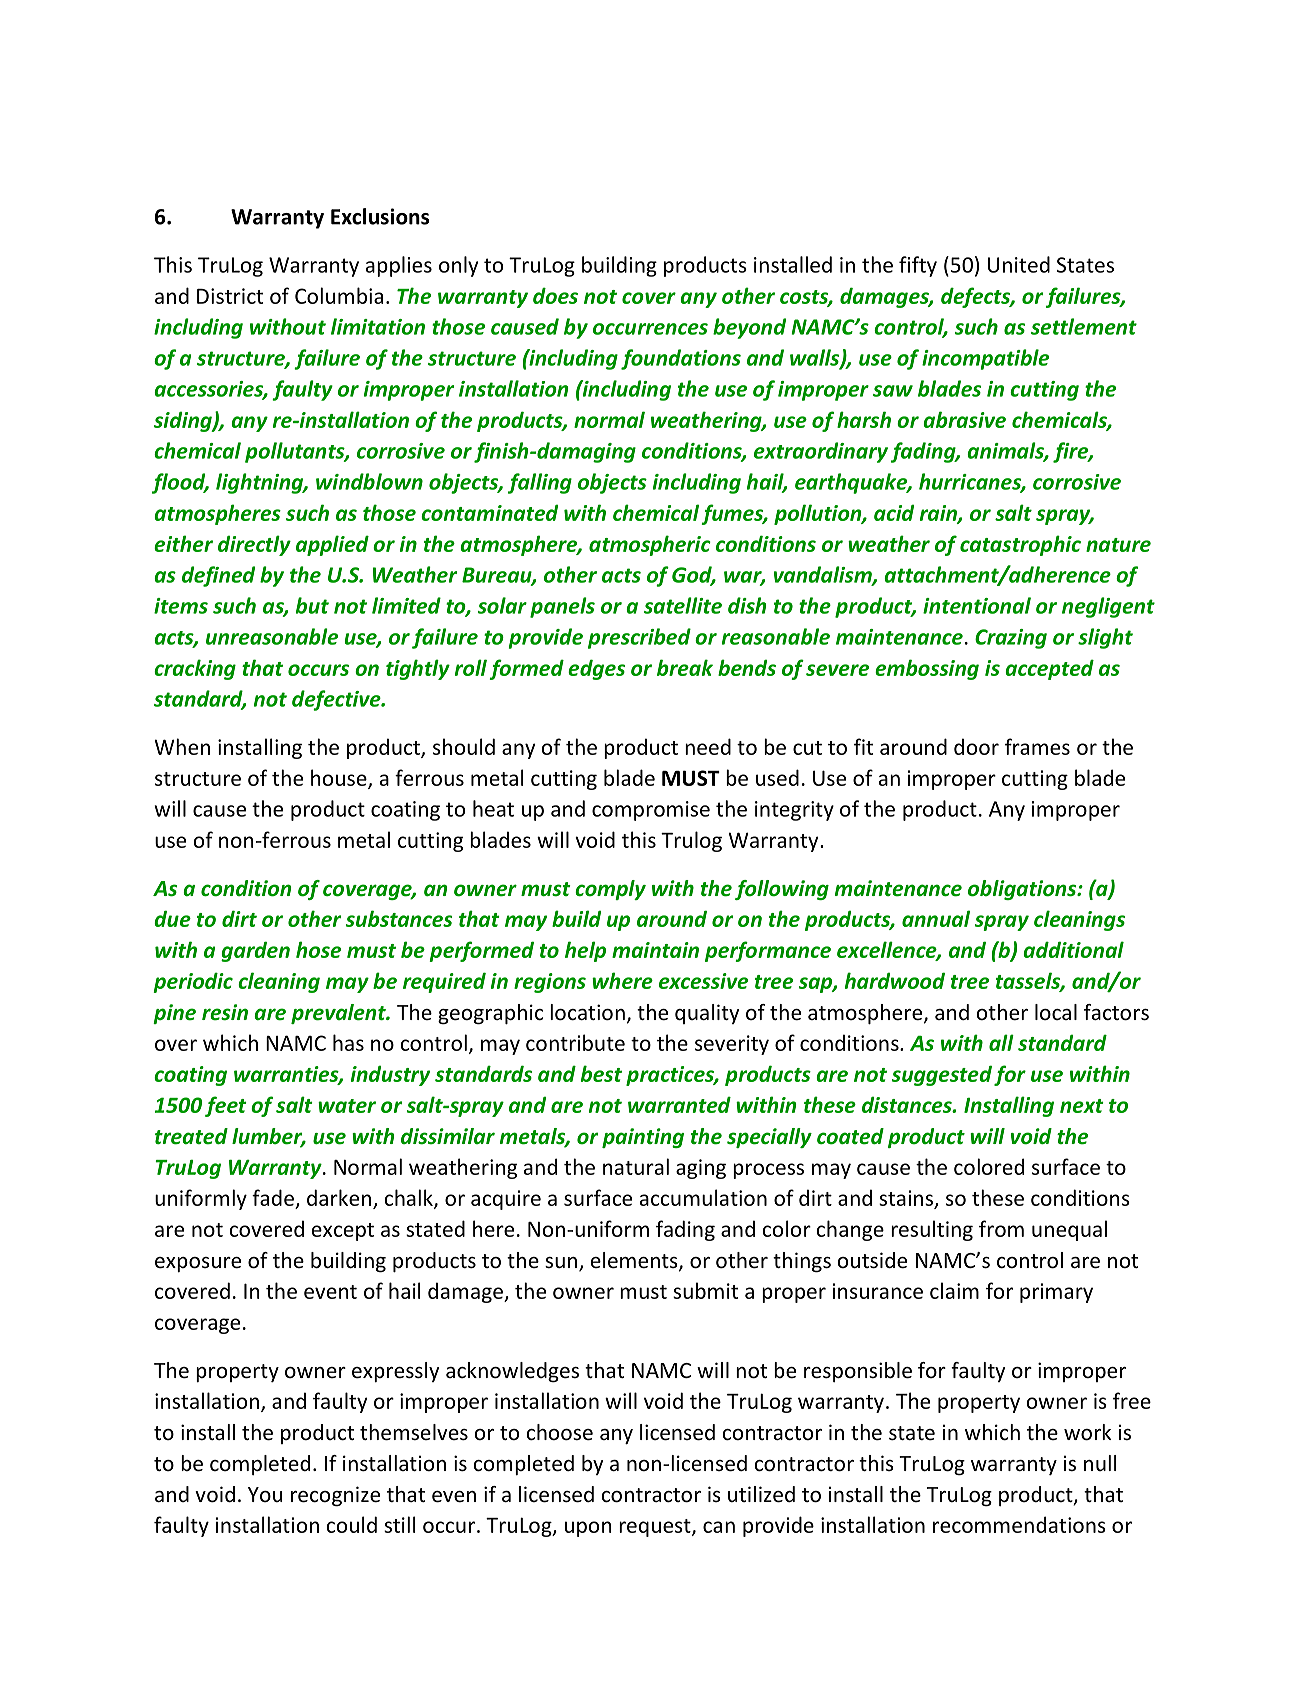 This document has width=1309, height=1694. What do you see at coordinates (273, 1197) in the document?
I see `fade` at bounding box center [273, 1197].
